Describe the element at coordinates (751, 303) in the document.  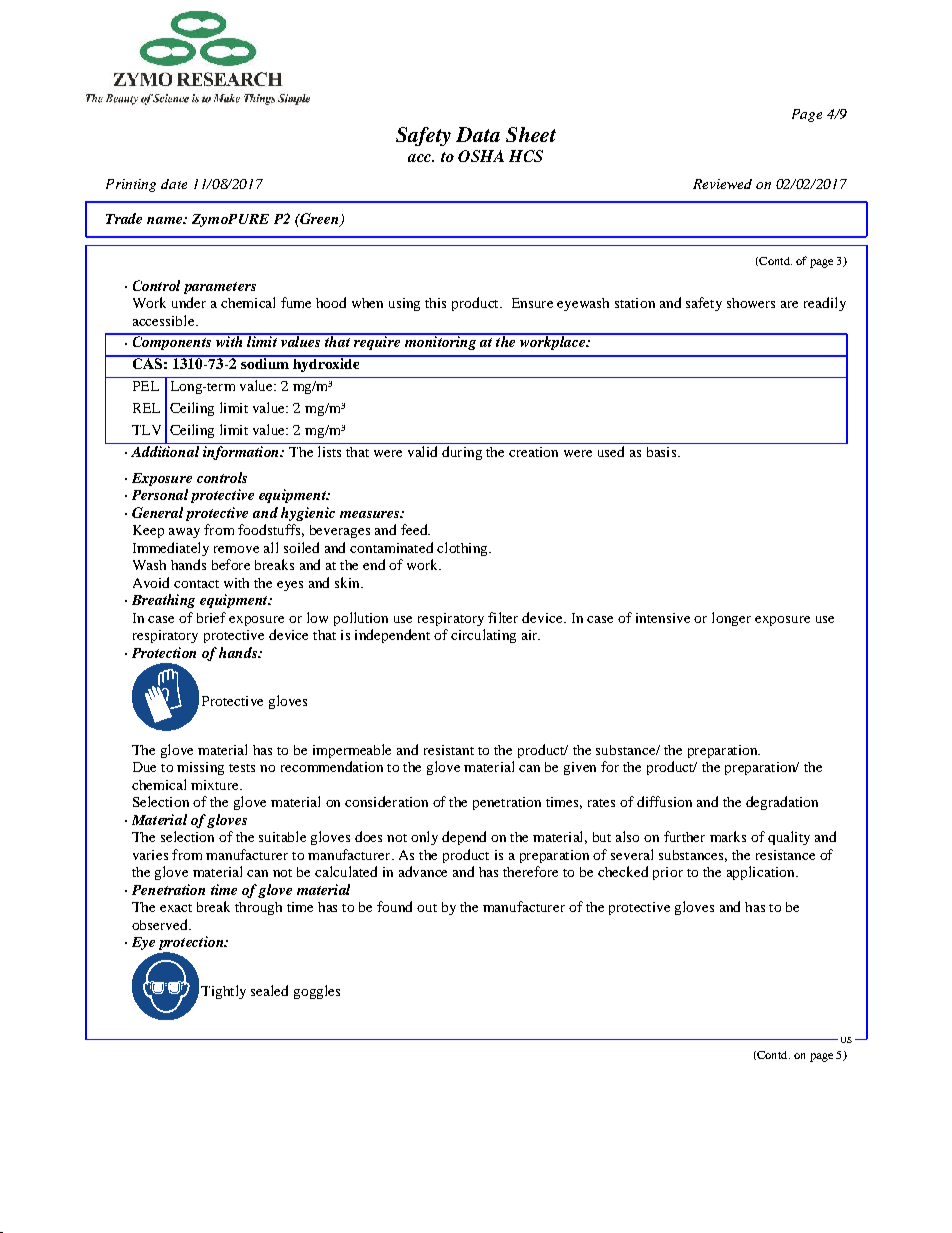
I see `showers` at that location.
